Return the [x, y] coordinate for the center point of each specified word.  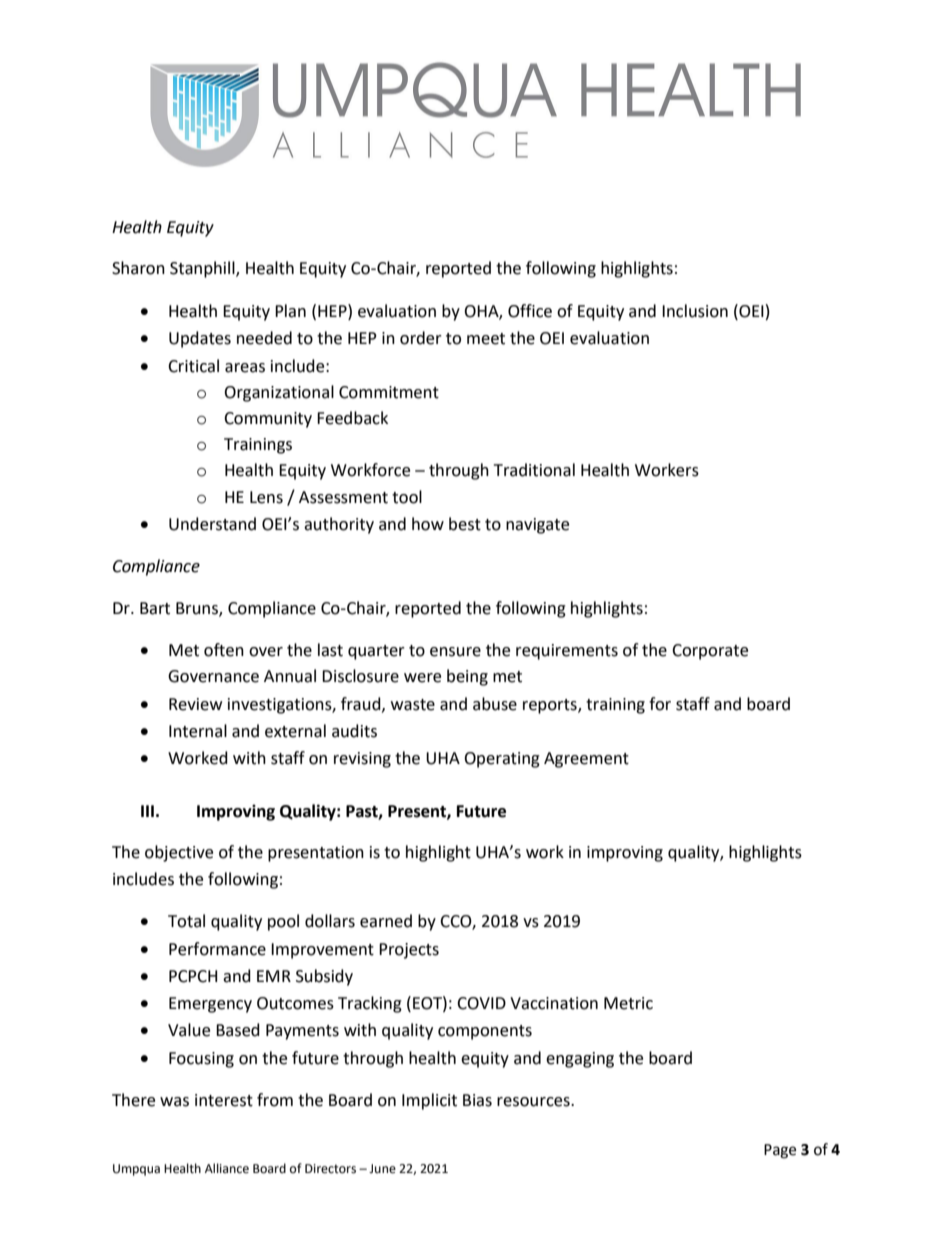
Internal [198, 731]
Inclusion [695, 311]
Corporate [710, 652]
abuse [495, 704]
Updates [200, 339]
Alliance [227, 1168]
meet [486, 339]
